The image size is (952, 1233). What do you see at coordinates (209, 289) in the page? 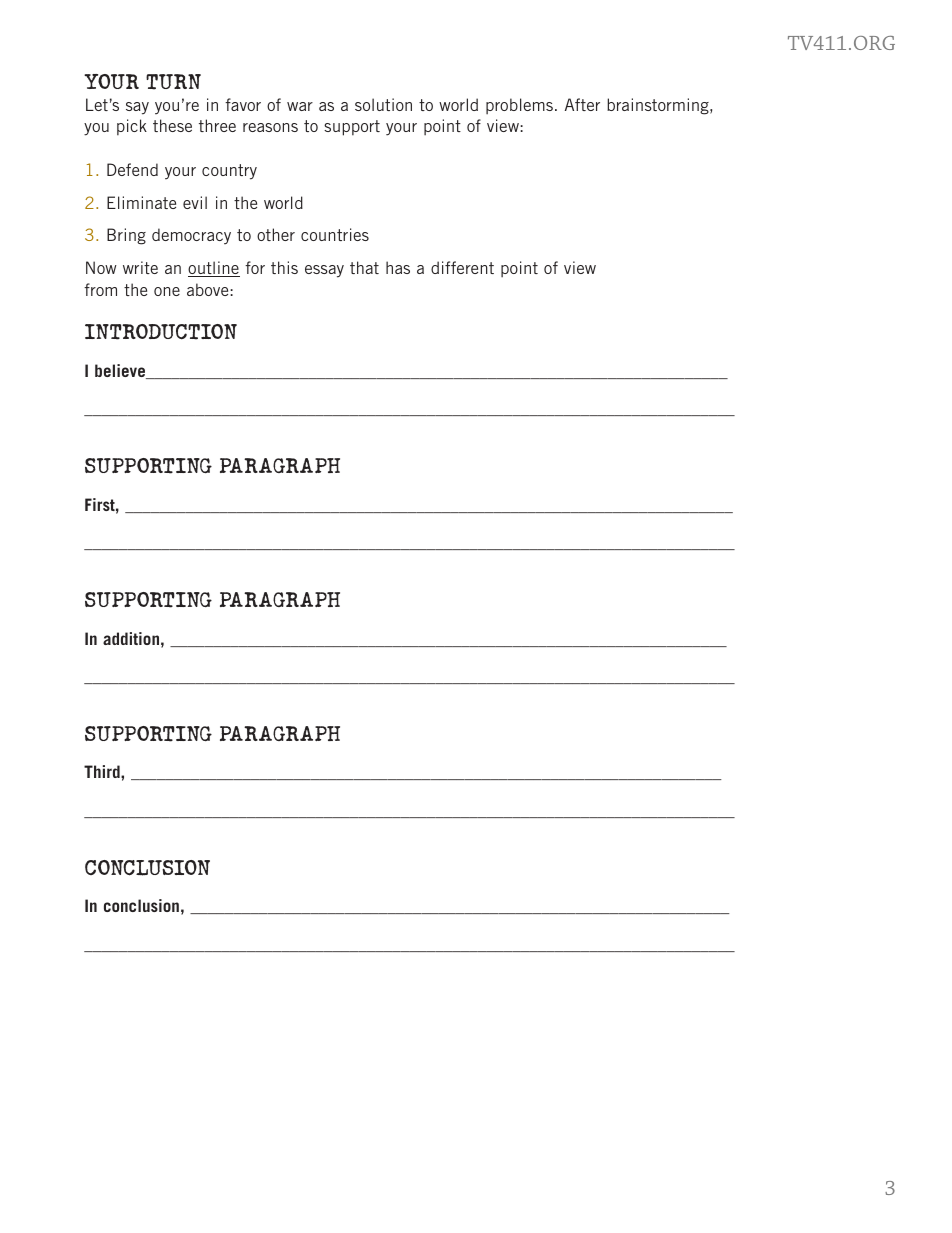
I see `above` at bounding box center [209, 289].
